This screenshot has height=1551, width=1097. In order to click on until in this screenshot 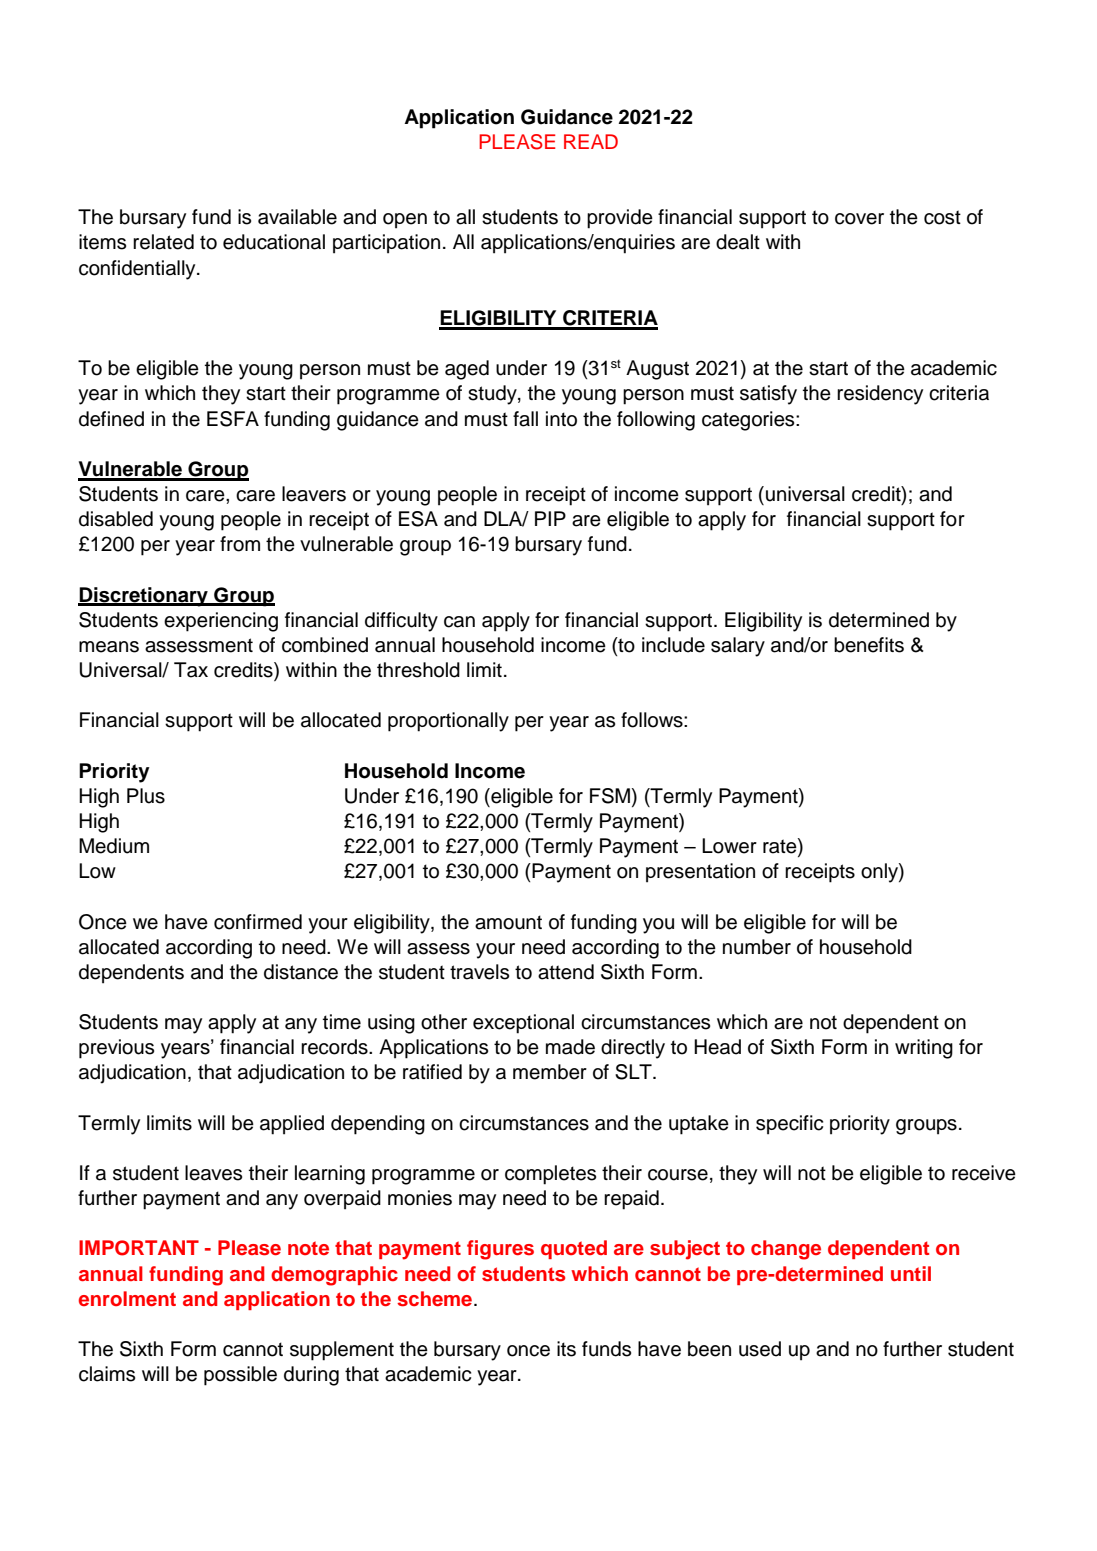, I will do `click(911, 1273)`.
